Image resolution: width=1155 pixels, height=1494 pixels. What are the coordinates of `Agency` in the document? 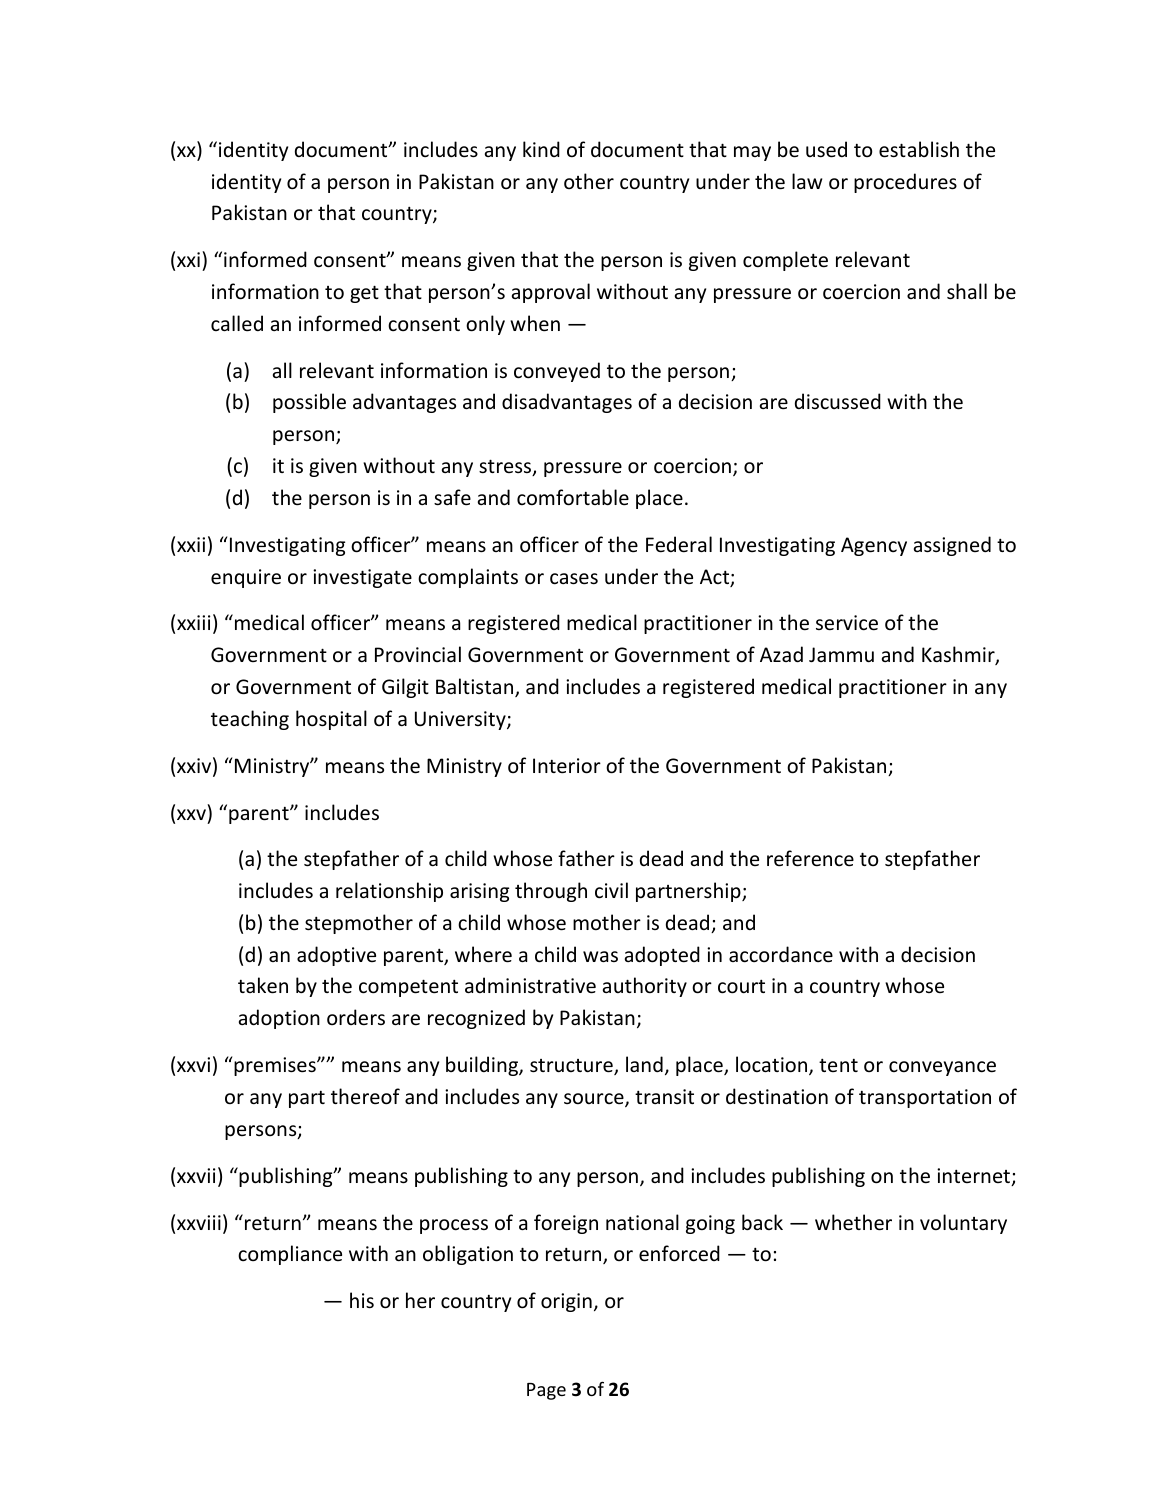 It's located at (874, 546).
